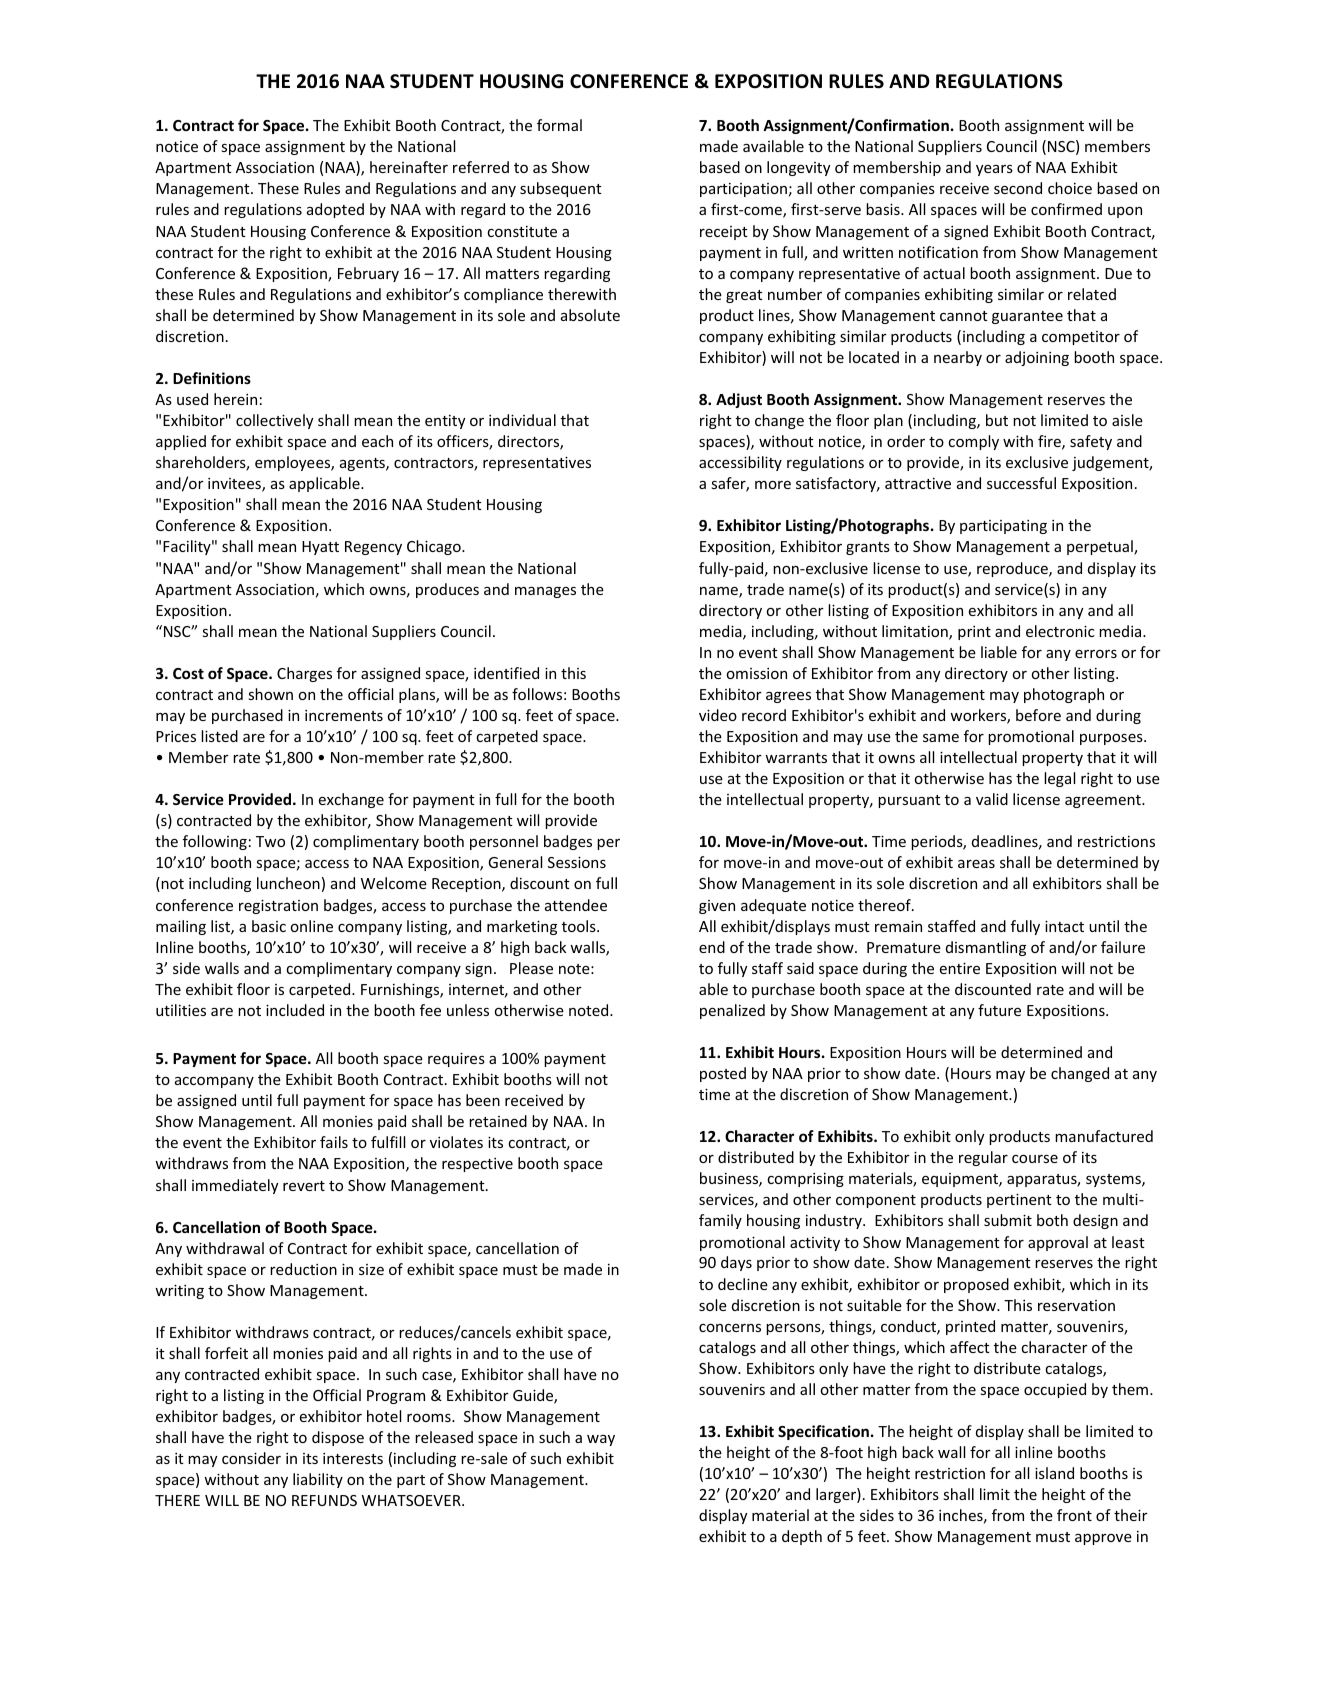 The width and height of the screenshot is (1320, 1708). Describe the element at coordinates (561, 189) in the screenshot. I see `subsequent` at that location.
